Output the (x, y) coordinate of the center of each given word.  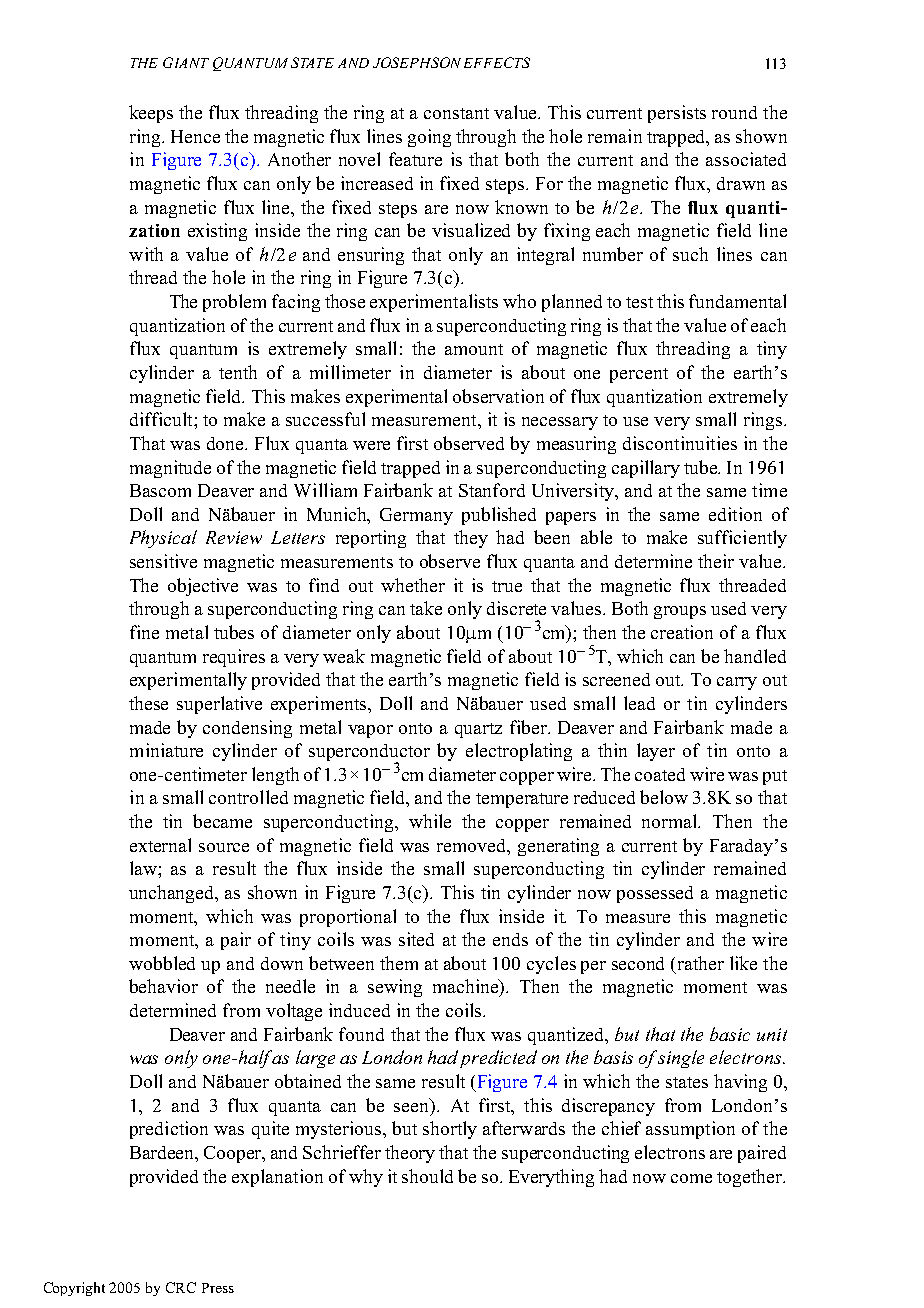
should (427, 1176)
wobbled (162, 963)
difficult (162, 419)
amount (474, 349)
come (691, 1178)
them (399, 963)
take (426, 608)
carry (737, 683)
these (148, 703)
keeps (151, 114)
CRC (181, 1287)
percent (639, 375)
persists (677, 114)
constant (456, 113)
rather (701, 963)
